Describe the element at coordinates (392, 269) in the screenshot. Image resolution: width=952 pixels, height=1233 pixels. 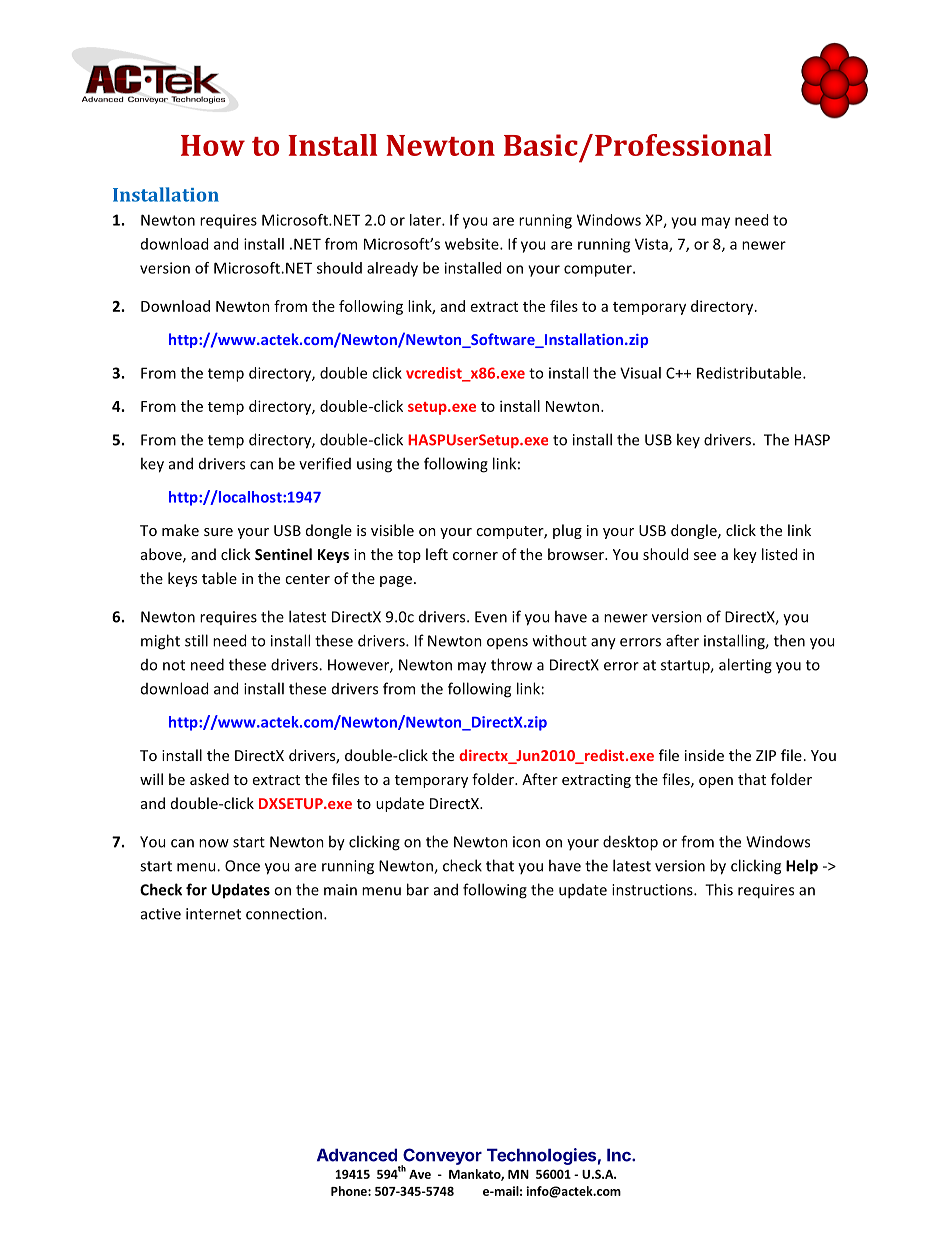
I see `already` at that location.
